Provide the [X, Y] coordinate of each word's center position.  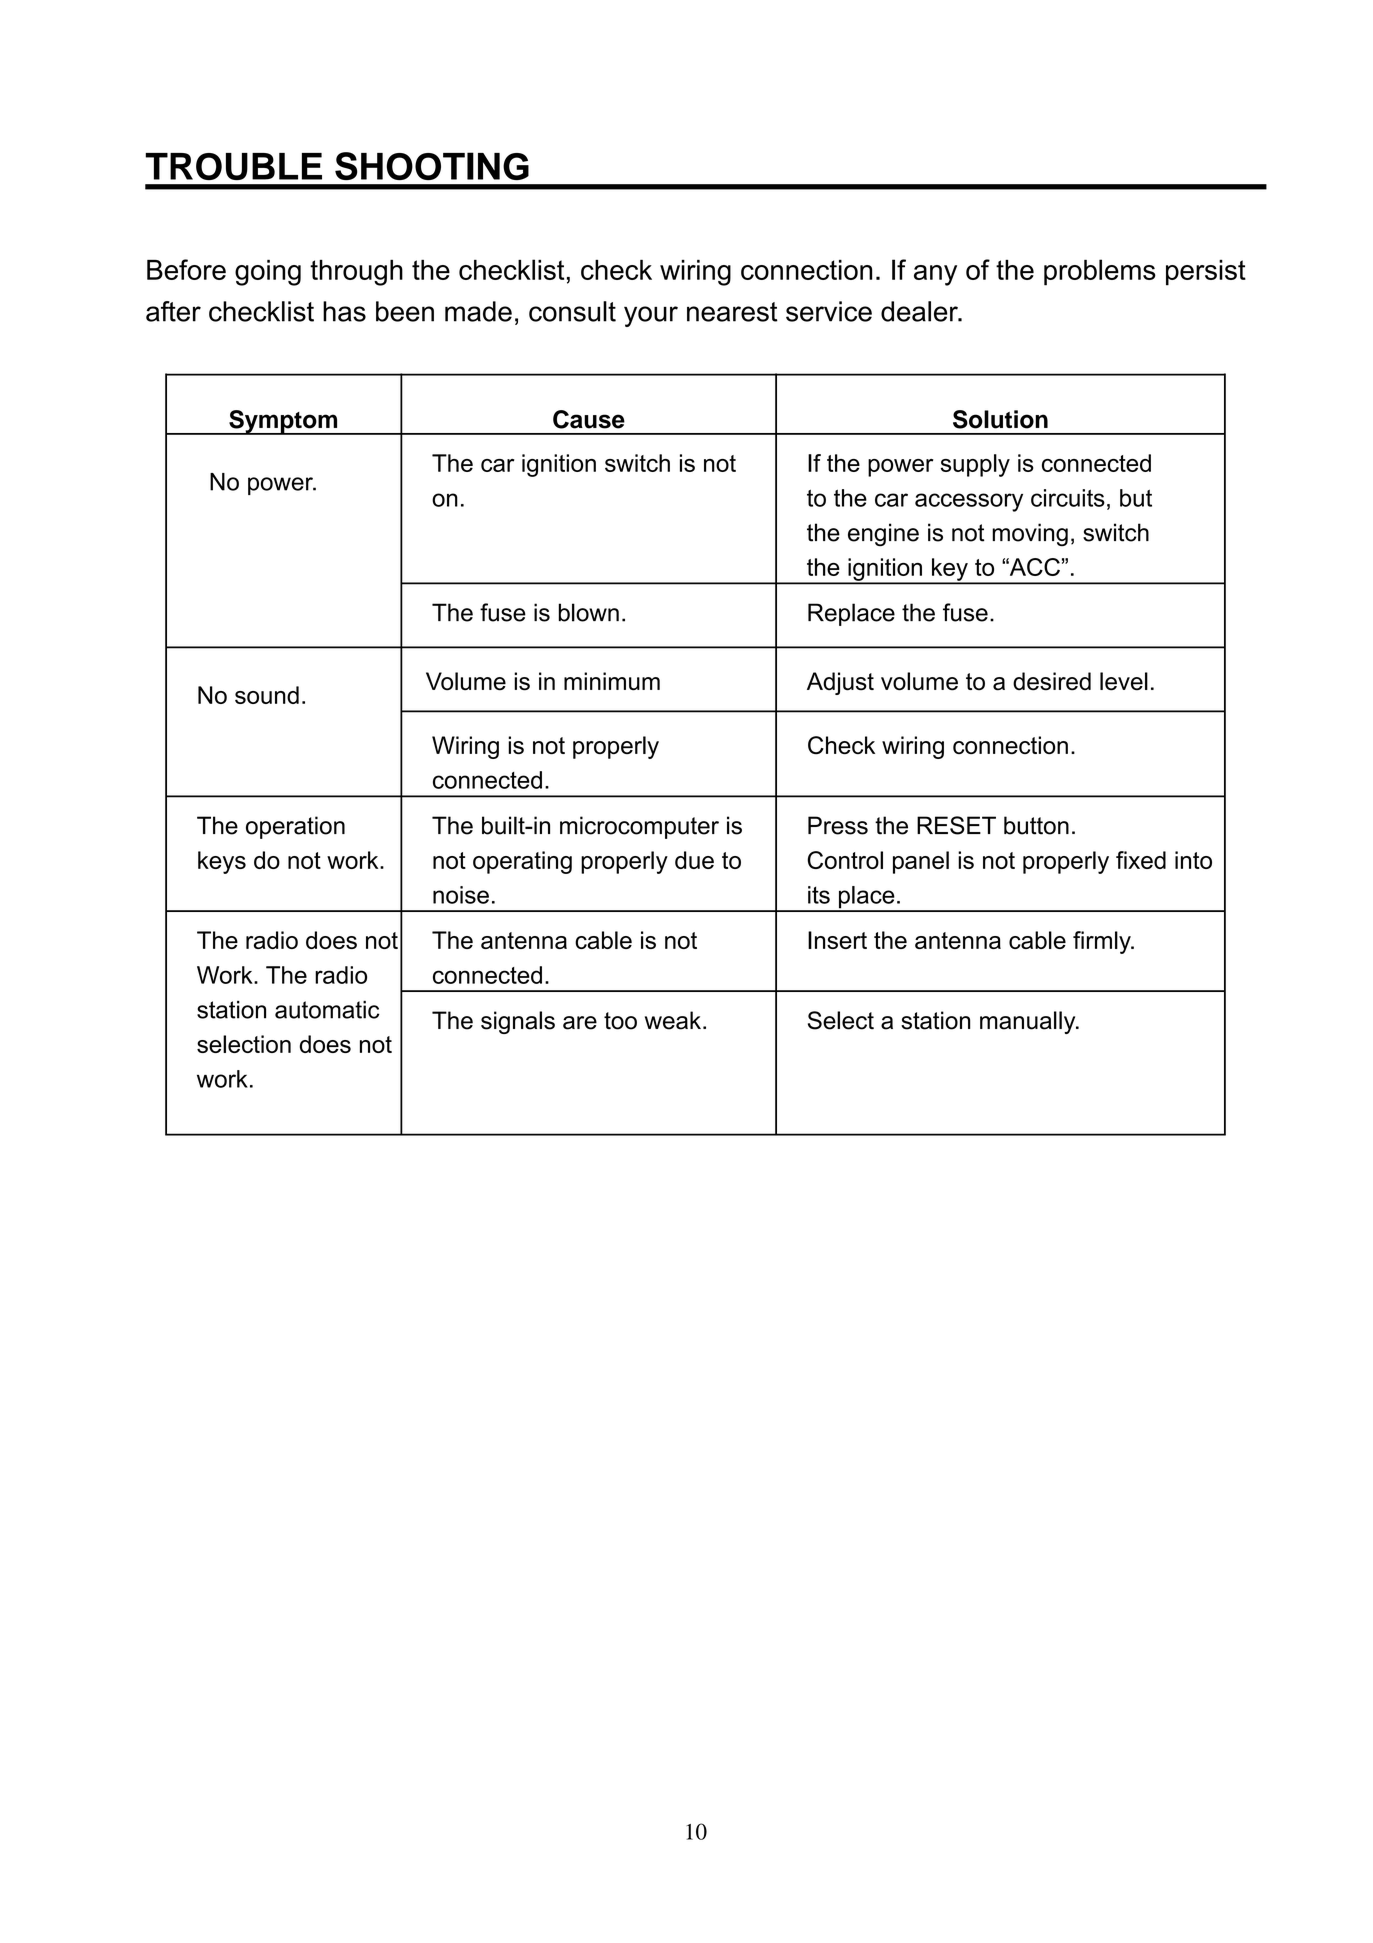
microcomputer [639, 827]
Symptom [283, 422]
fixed [1141, 860]
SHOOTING [432, 166]
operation [295, 827]
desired [1052, 681]
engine [883, 534]
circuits [1068, 498]
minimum [612, 681]
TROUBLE [233, 166]
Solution [1000, 419]
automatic [327, 1010]
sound [267, 695]
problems [1100, 272]
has [344, 311]
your [651, 316]
